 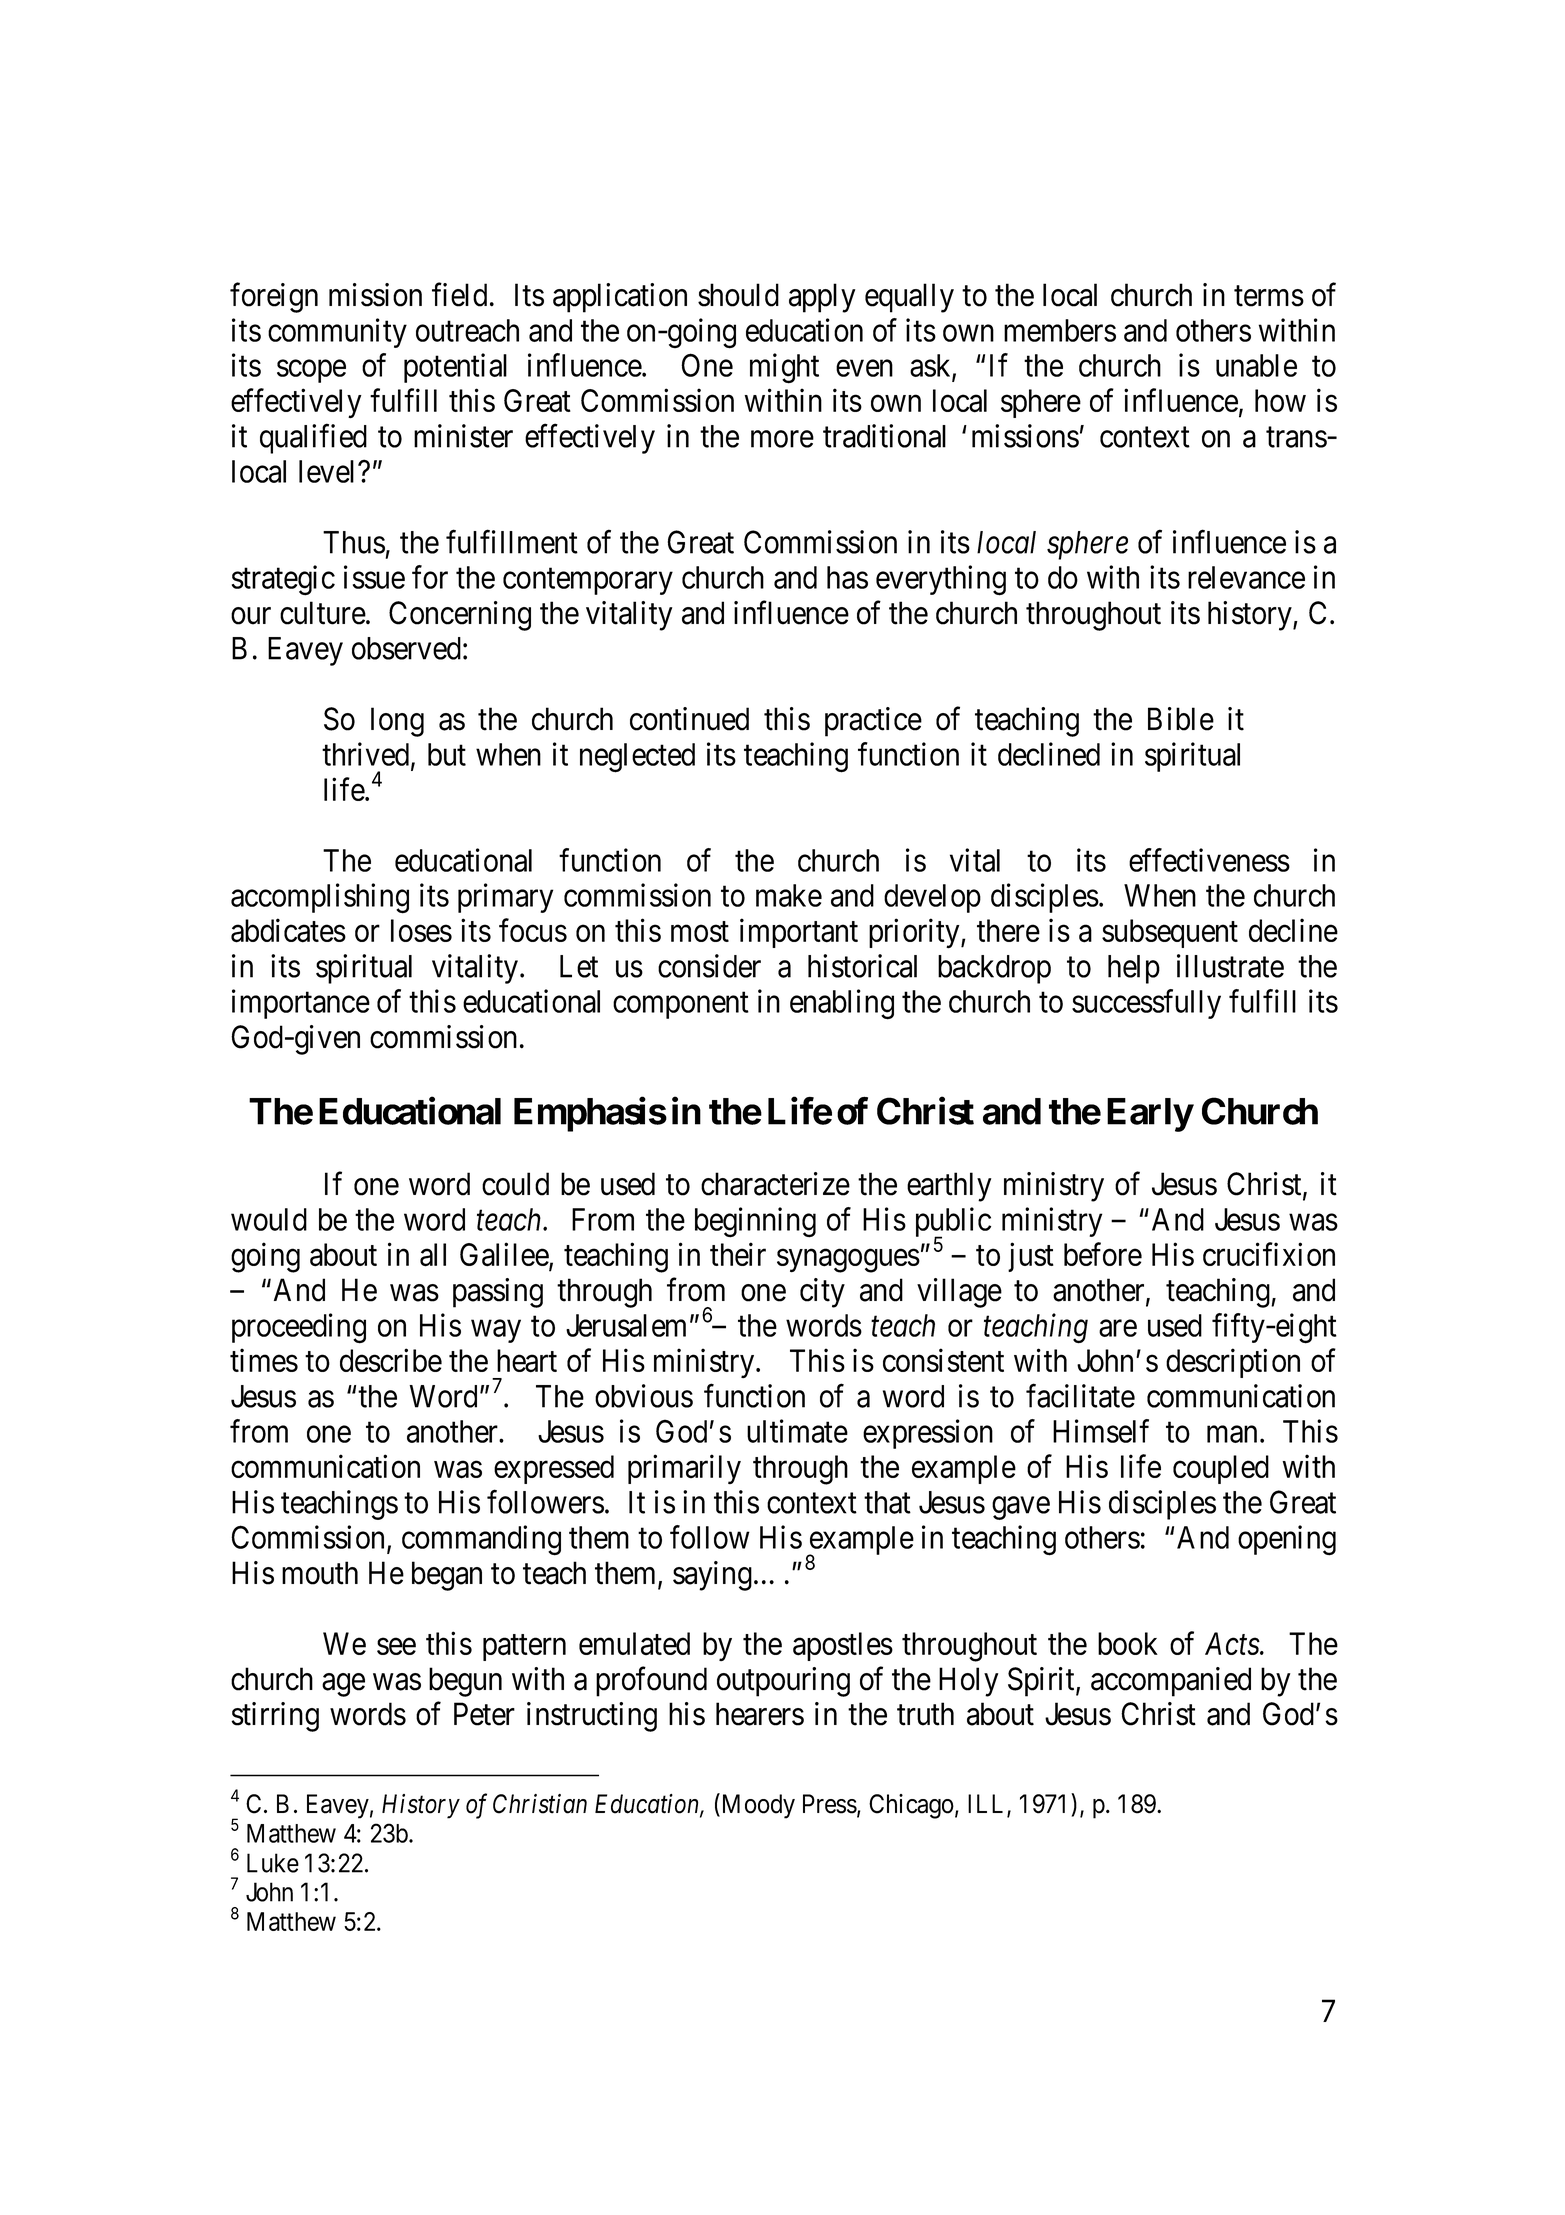 What do you see at coordinates (784, 368) in the document?
I see `might` at bounding box center [784, 368].
